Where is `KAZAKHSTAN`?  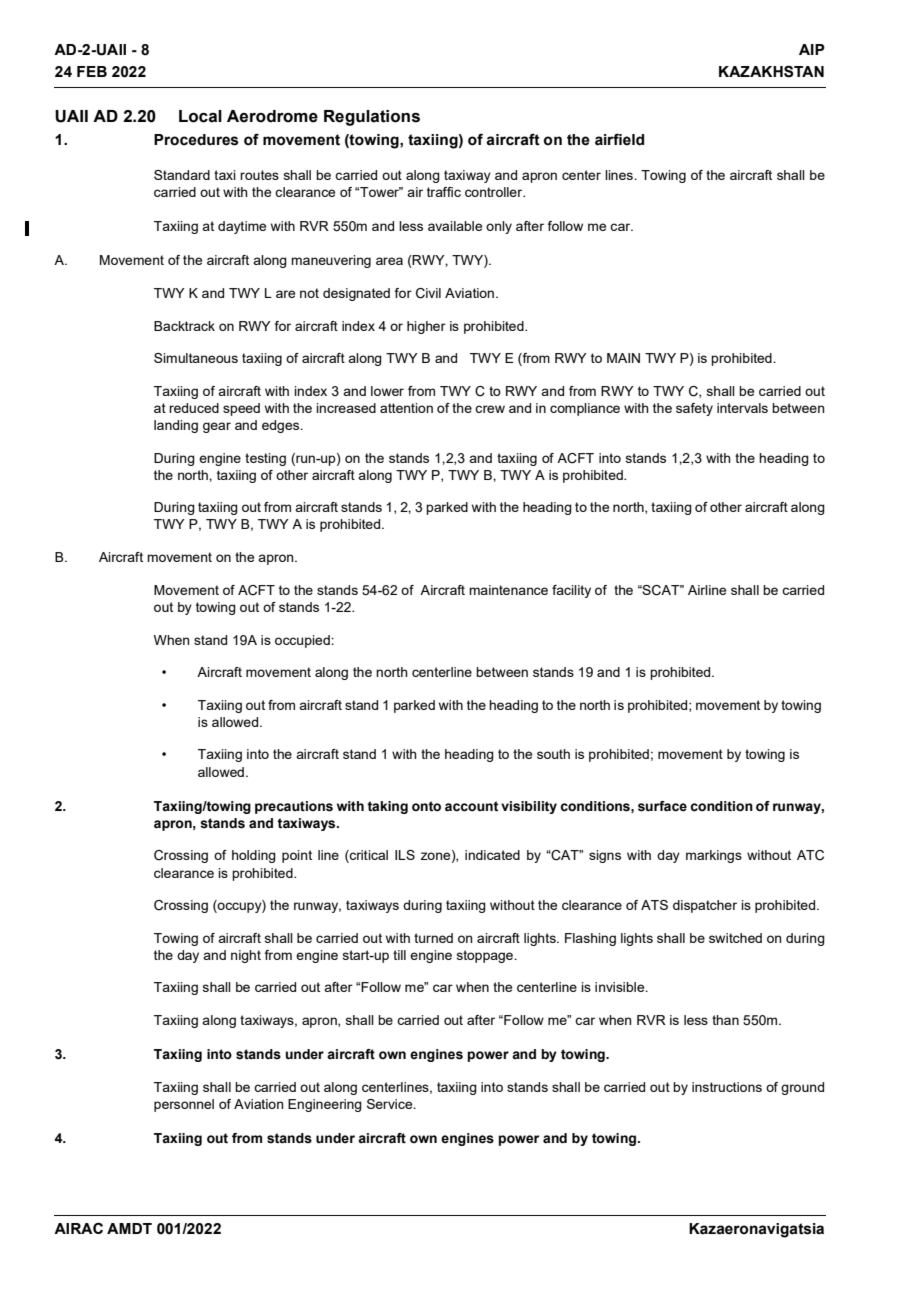
KAZAKHSTAN is located at coordinates (771, 71).
